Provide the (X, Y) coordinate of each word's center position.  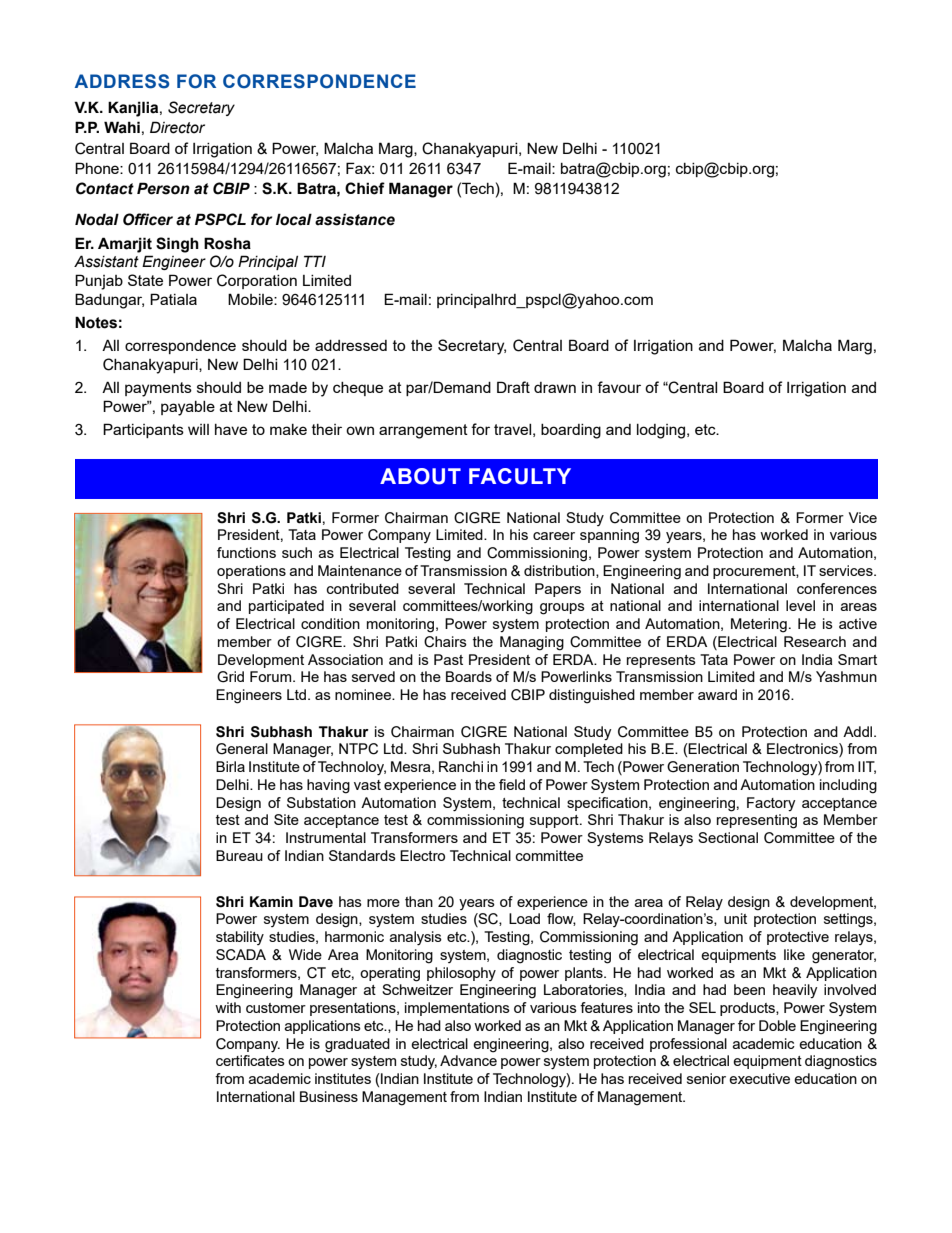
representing (757, 821)
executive (759, 1078)
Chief (365, 188)
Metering (759, 625)
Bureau (239, 855)
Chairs (445, 642)
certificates (250, 1060)
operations (251, 572)
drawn (555, 387)
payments (158, 389)
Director (177, 127)
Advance (468, 1060)
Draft (513, 387)
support (555, 821)
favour (619, 387)
